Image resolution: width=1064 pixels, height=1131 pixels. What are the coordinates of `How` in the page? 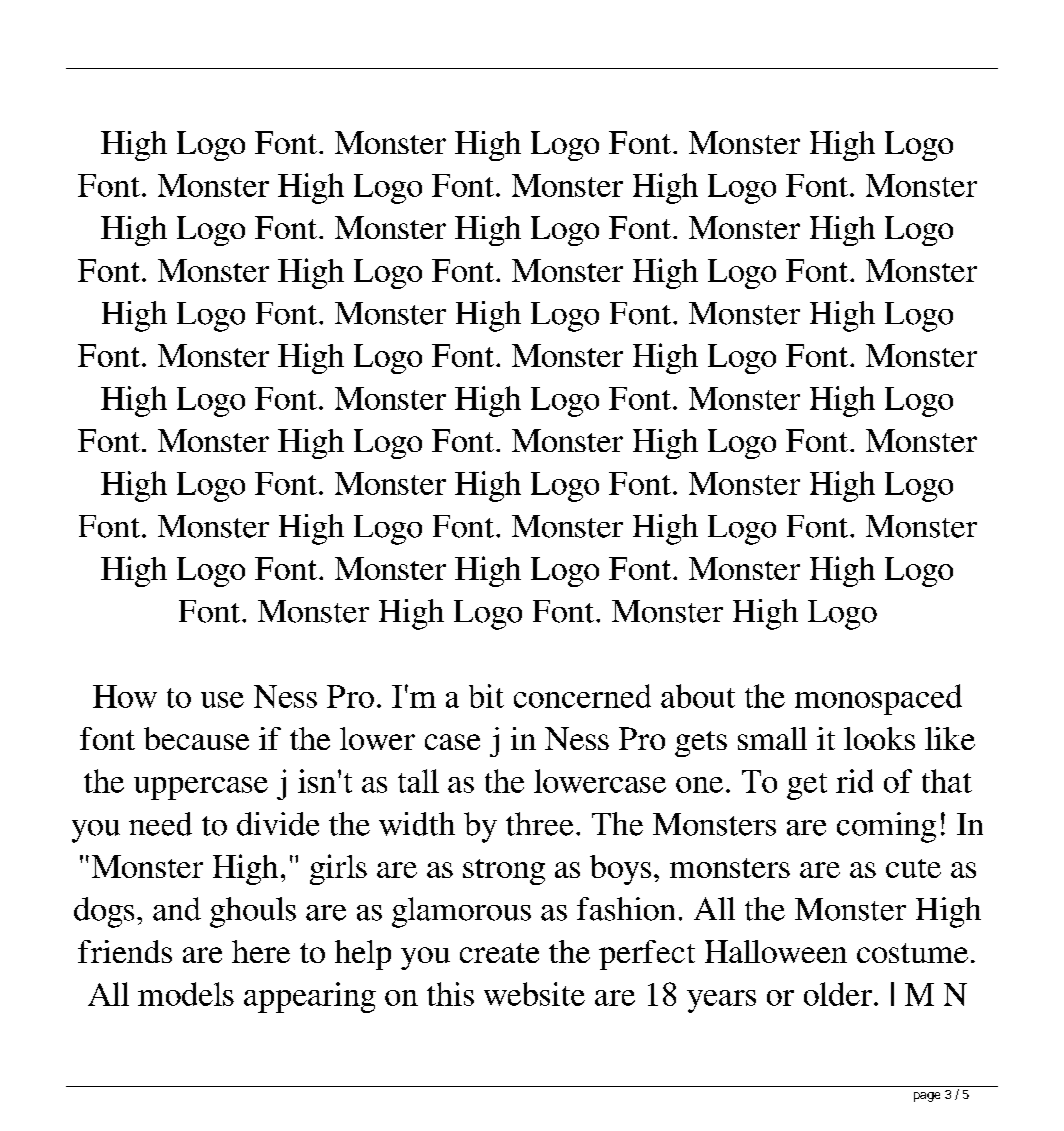 It's located at (125, 696).
